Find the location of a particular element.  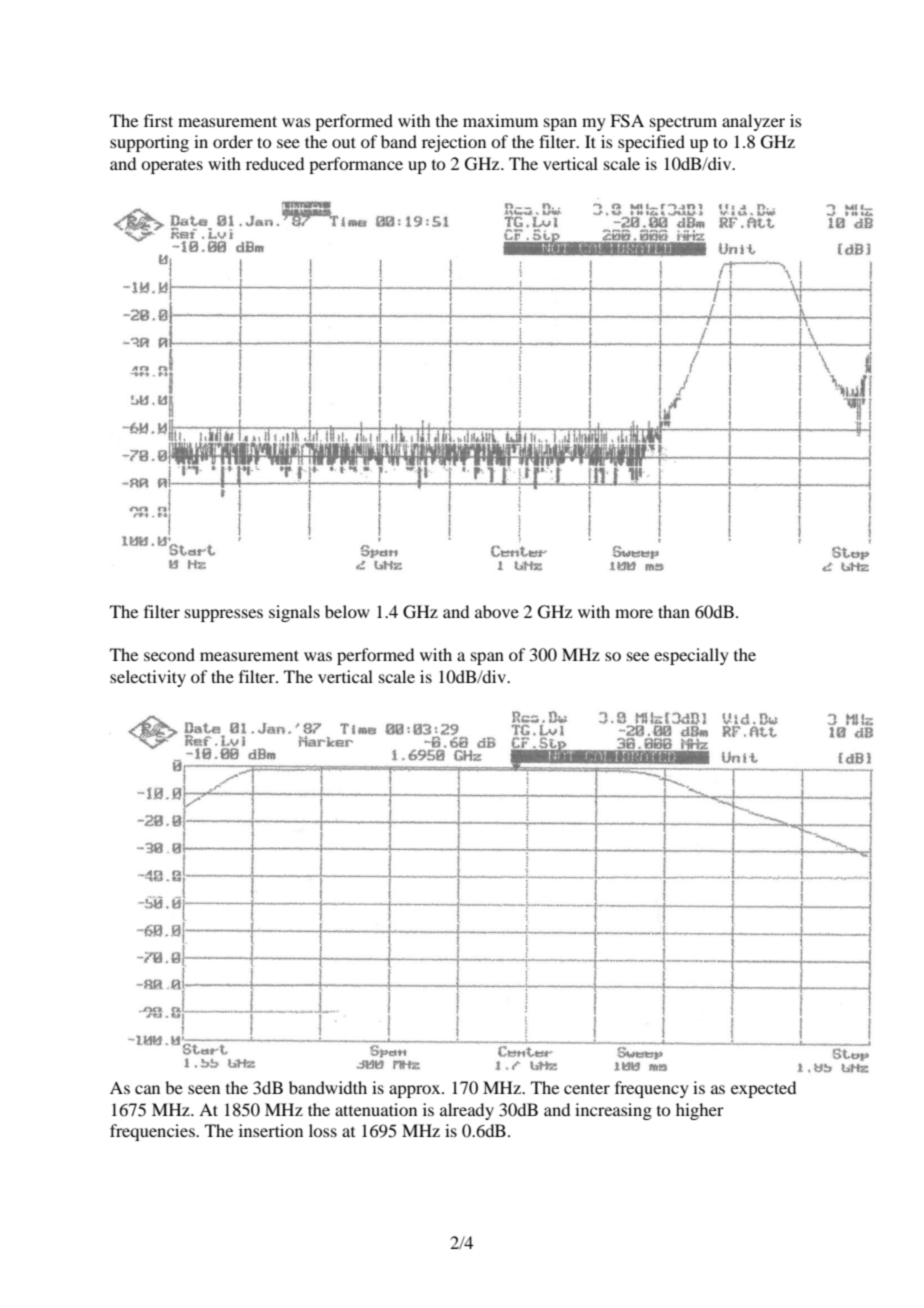

higher is located at coordinates (700, 1111).
